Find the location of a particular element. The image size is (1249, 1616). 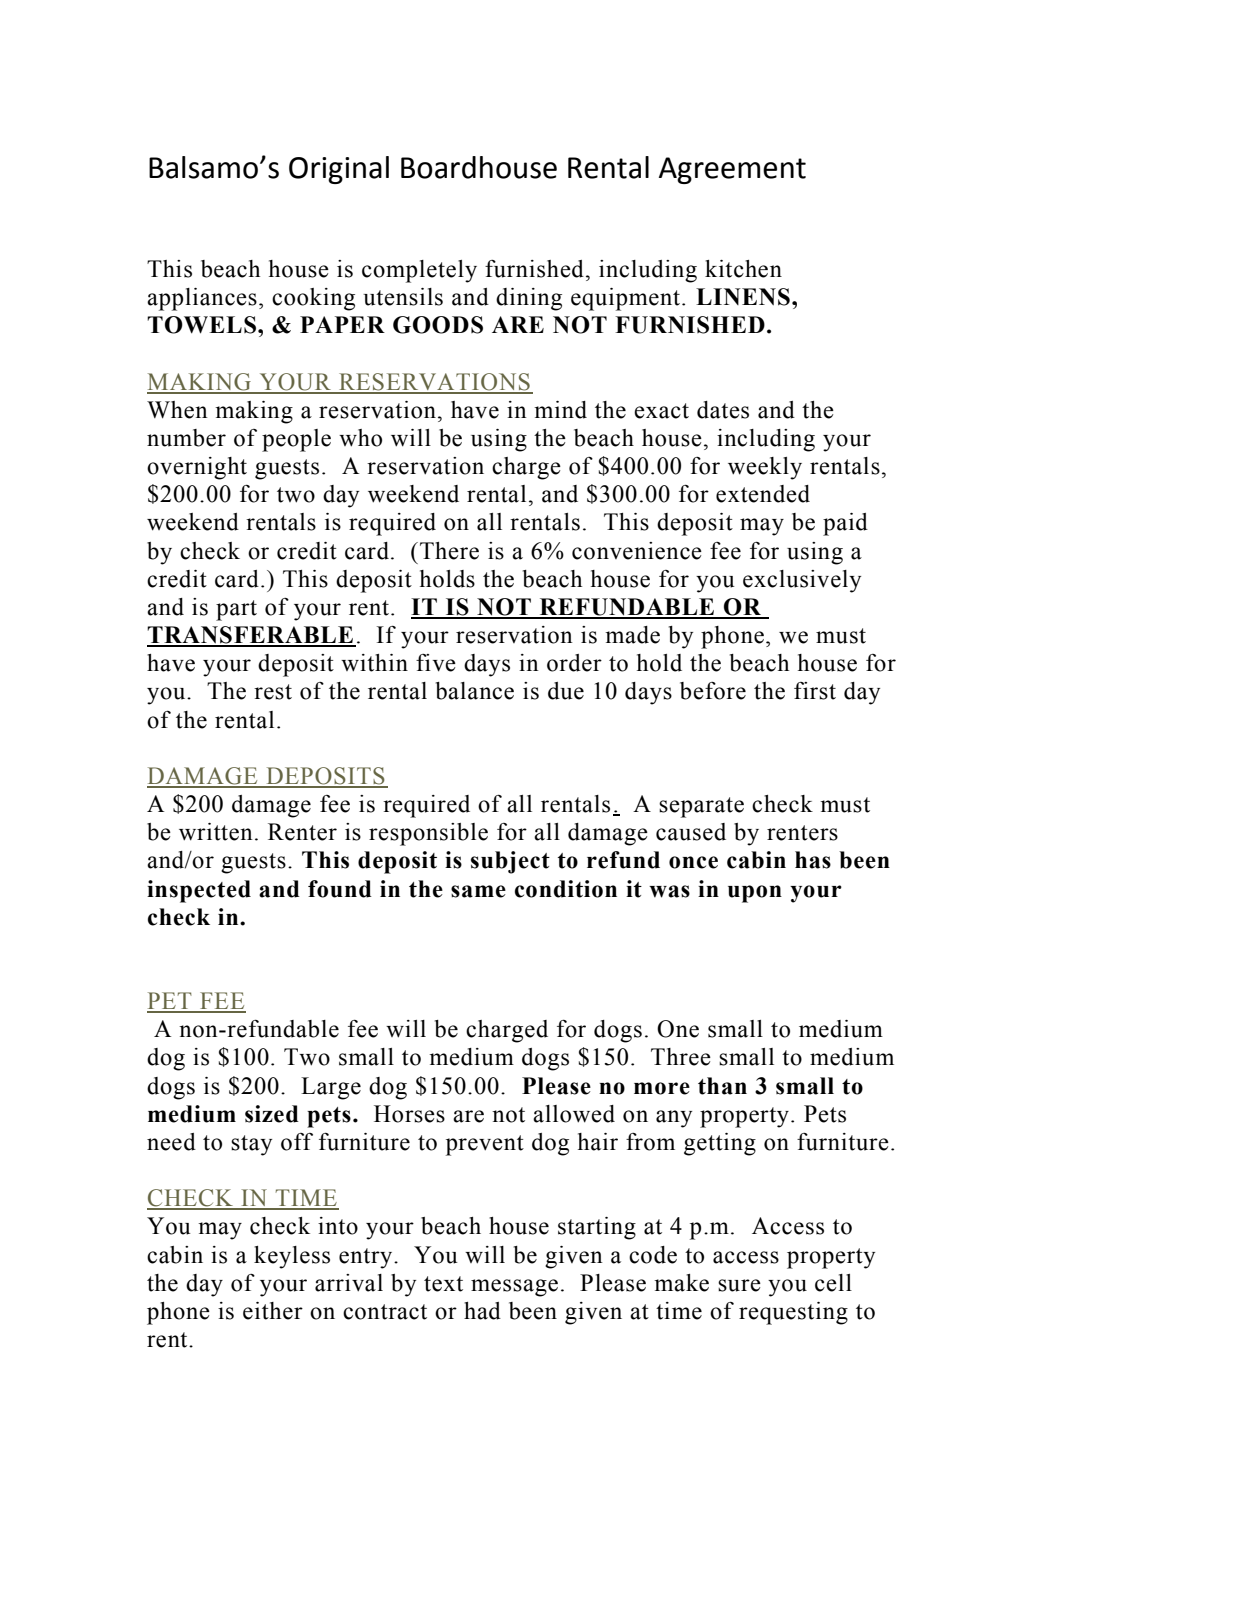

balance is located at coordinates (475, 691).
